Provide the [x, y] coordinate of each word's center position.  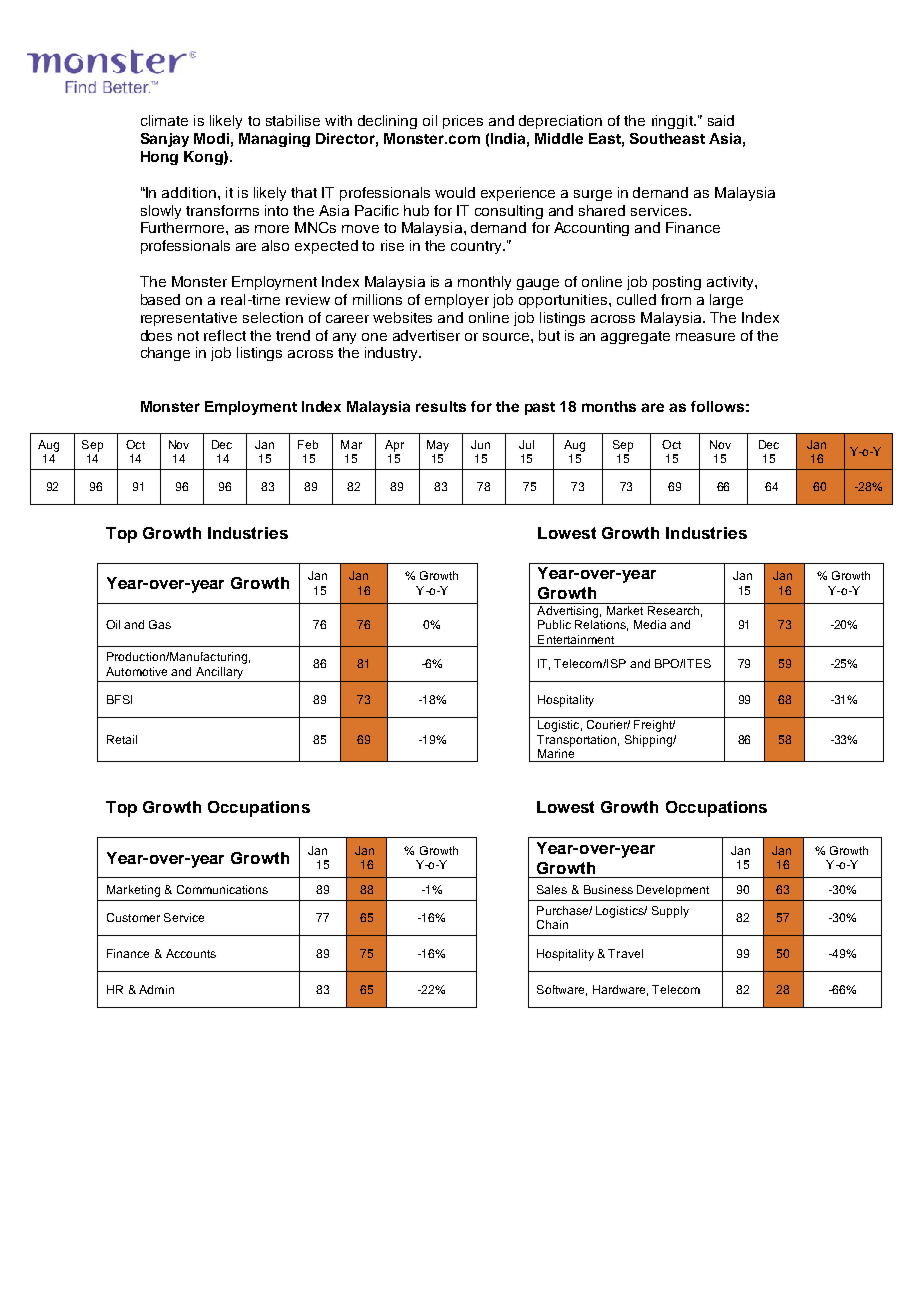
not [188, 336]
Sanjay [165, 140]
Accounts [191, 953]
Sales [552, 889]
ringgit [673, 122]
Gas [160, 624]
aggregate [635, 337]
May [438, 446]
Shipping [649, 741]
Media [650, 624]
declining [387, 122]
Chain [552, 924]
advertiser [426, 335]
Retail [122, 739]
